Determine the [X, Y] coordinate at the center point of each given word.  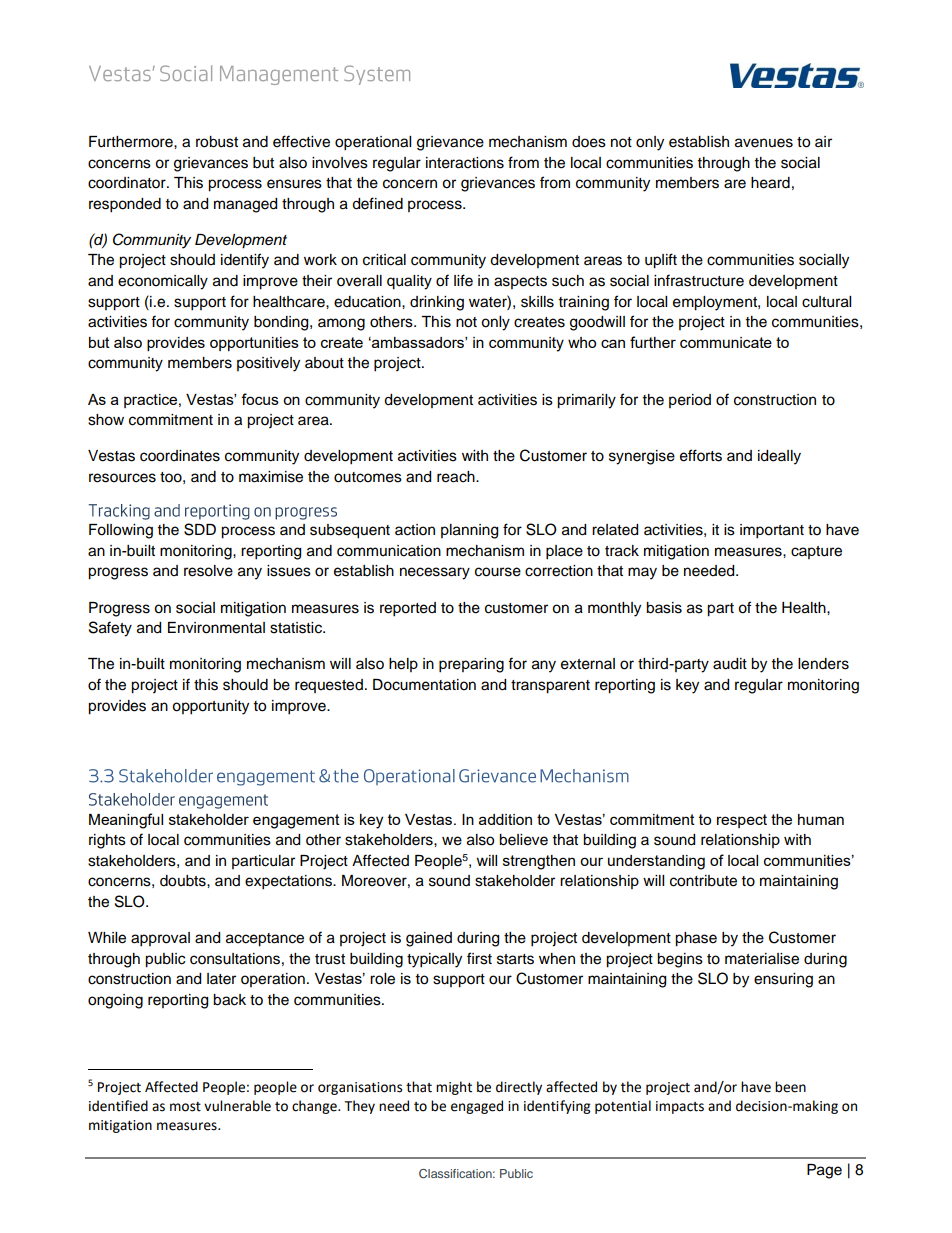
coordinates [180, 456]
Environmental [216, 628]
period [690, 401]
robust [217, 142]
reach [457, 477]
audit [730, 664]
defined [377, 203]
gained [429, 939]
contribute [703, 881]
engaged [477, 1107]
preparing [471, 665]
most [185, 1107]
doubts [184, 881]
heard [770, 183]
